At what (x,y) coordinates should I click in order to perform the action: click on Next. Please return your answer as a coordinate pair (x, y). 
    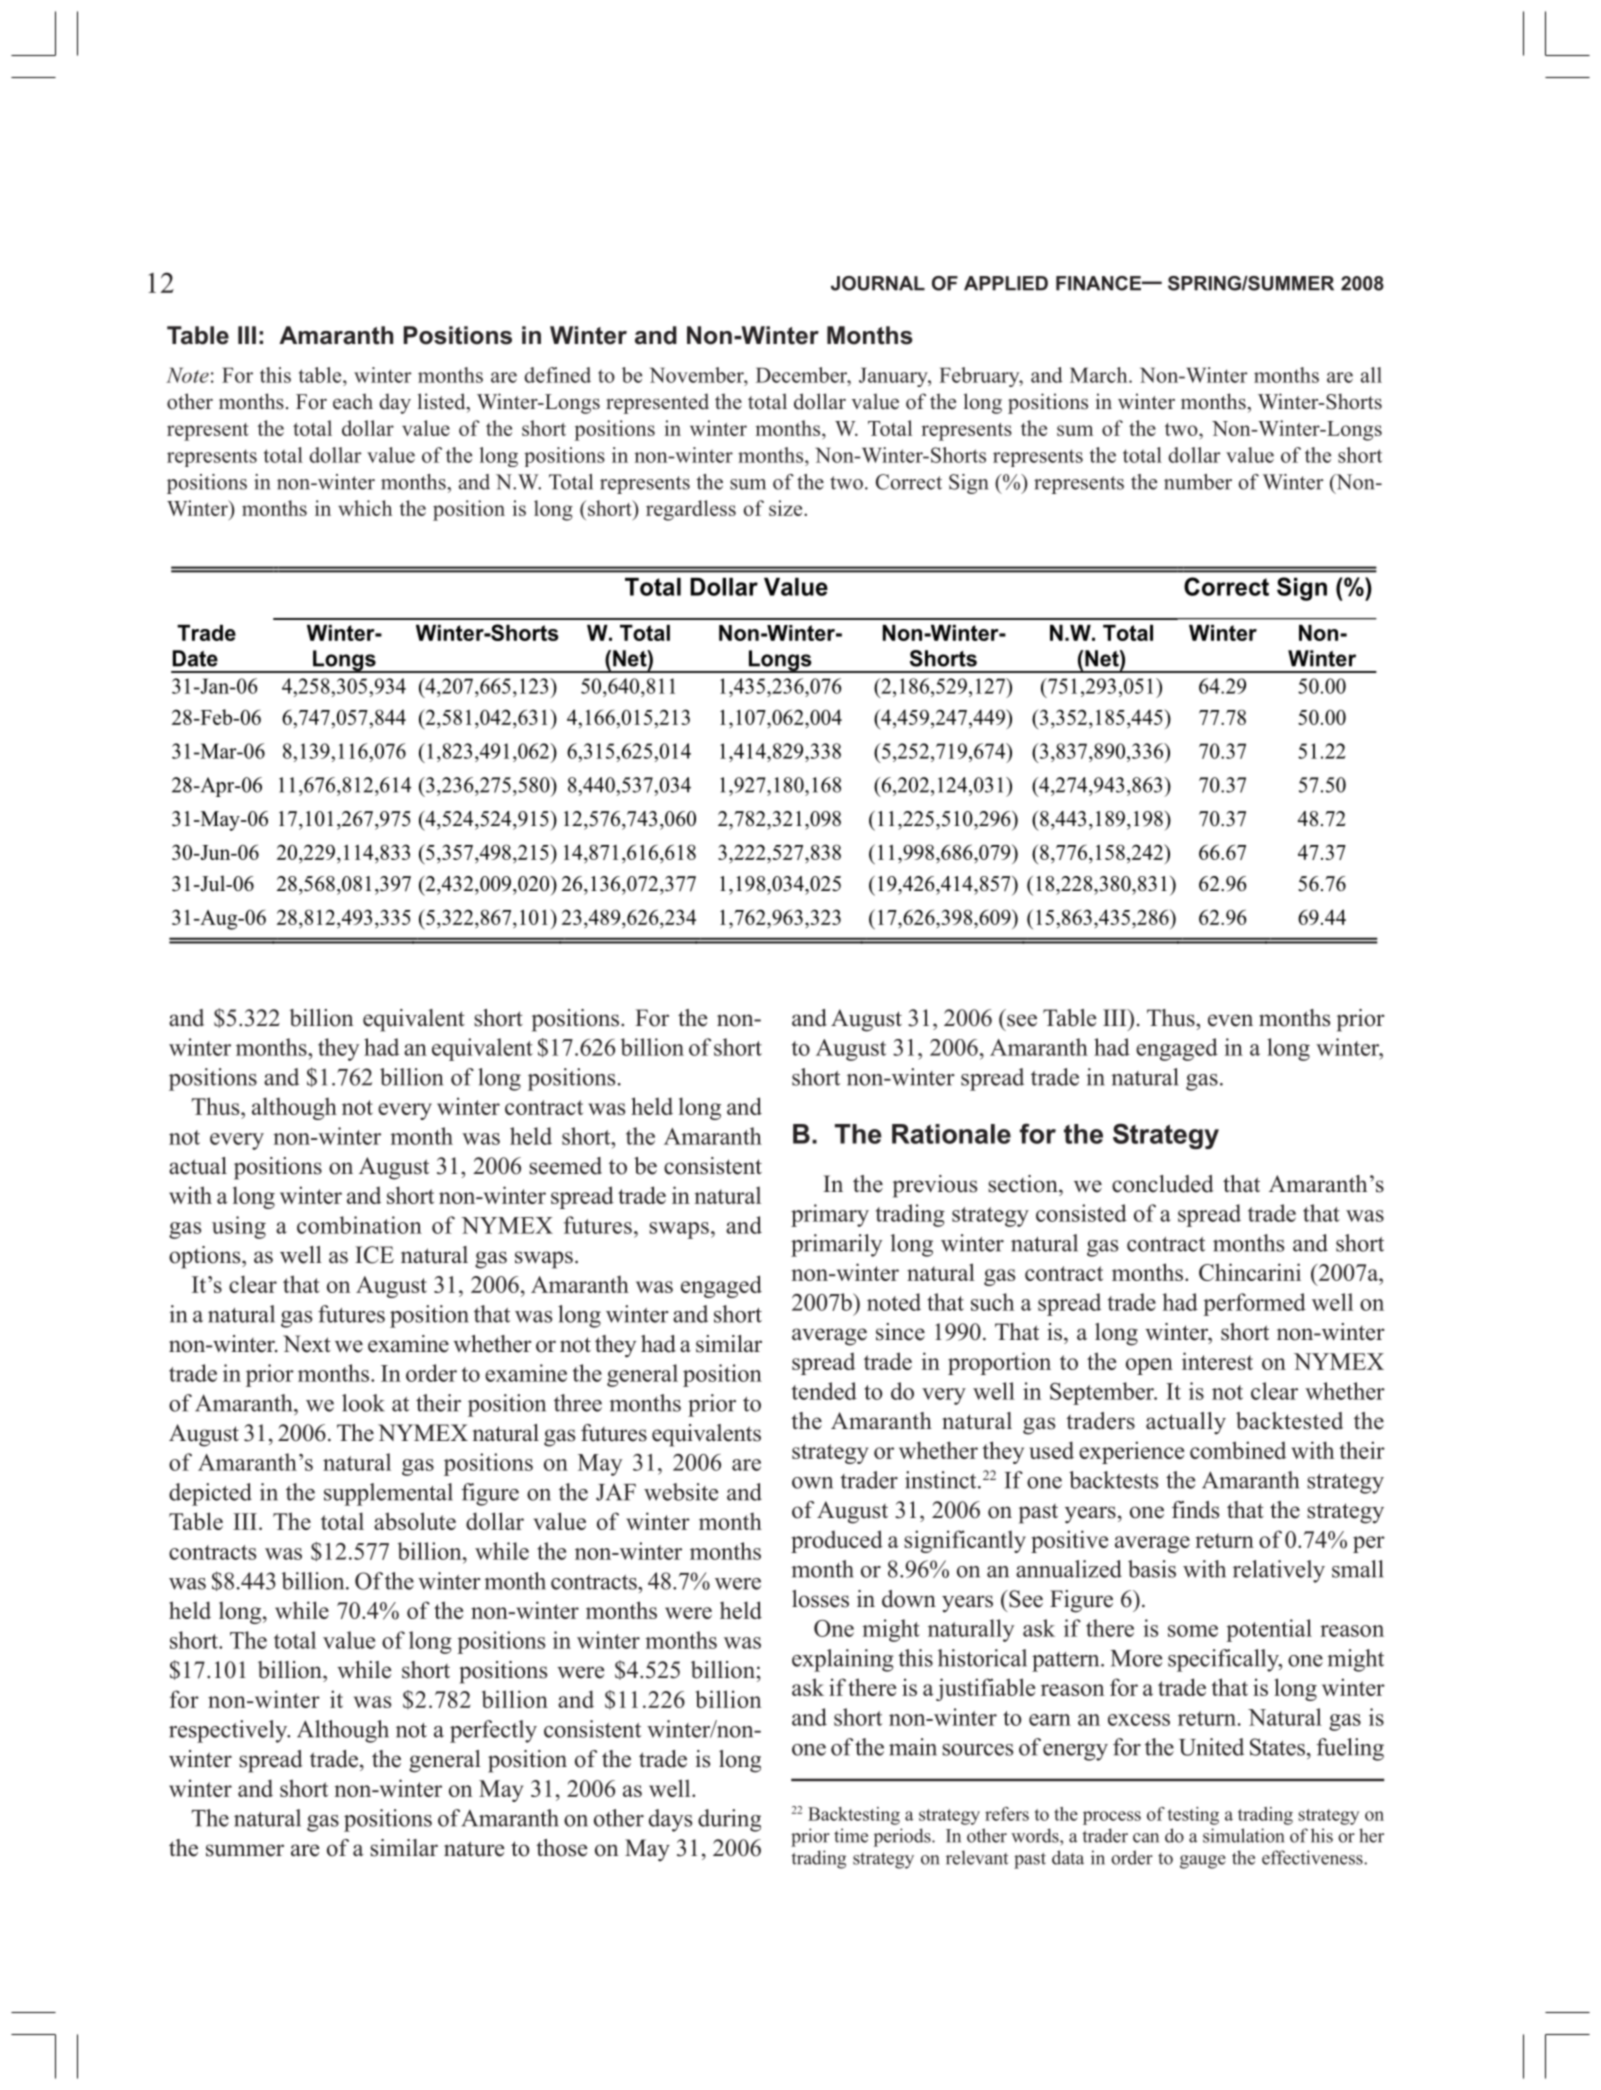
    Looking at the image, I should click on (307, 1344).
